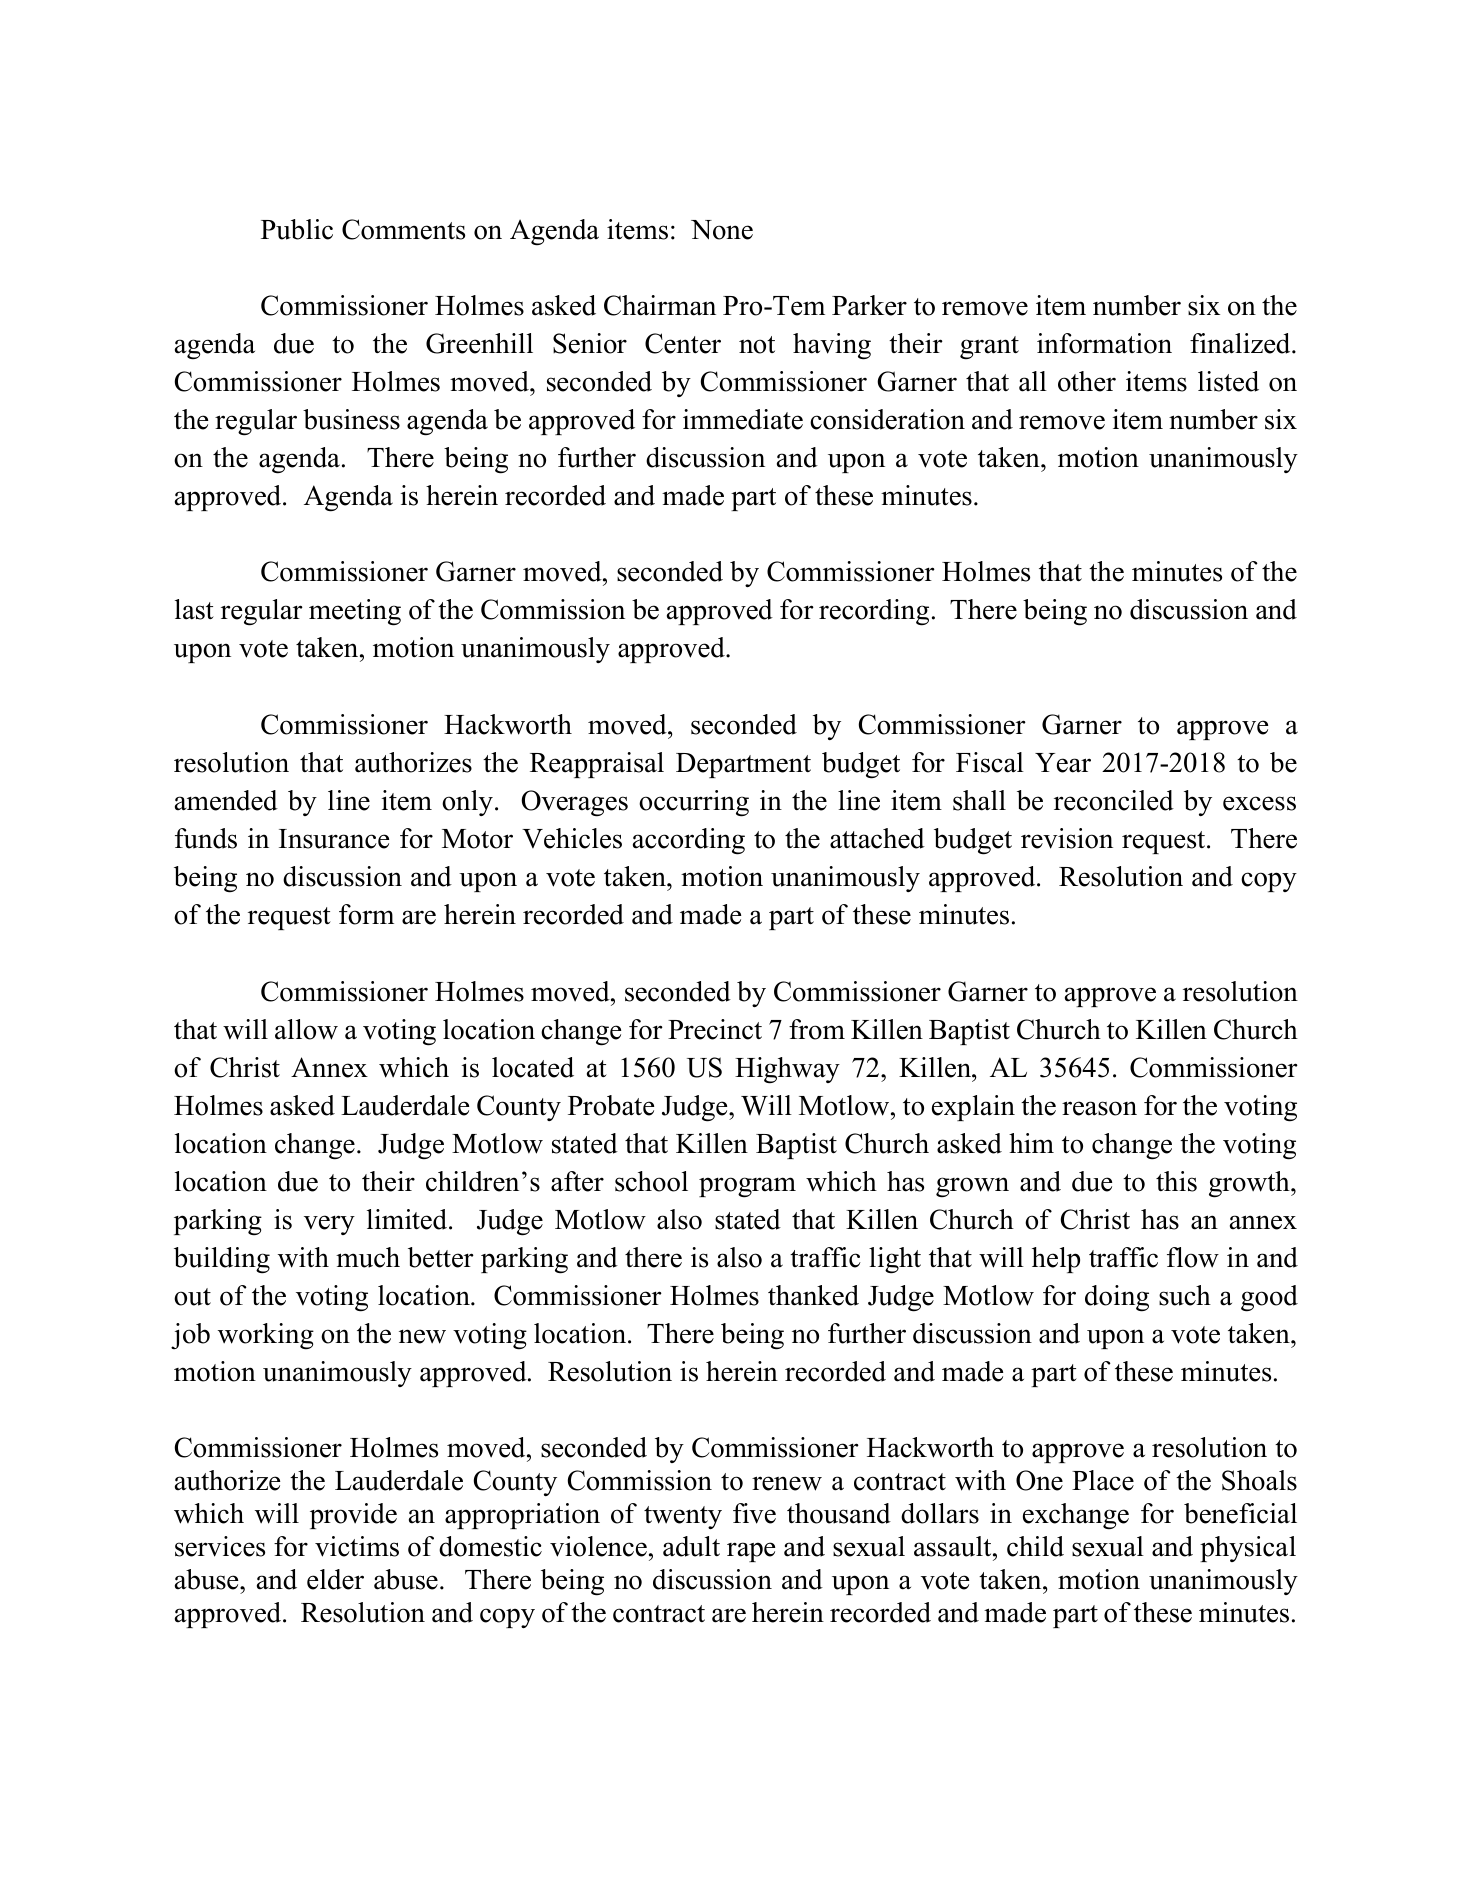 This screenshot has height=1901, width=1469. I want to click on Year, so click(1063, 763).
